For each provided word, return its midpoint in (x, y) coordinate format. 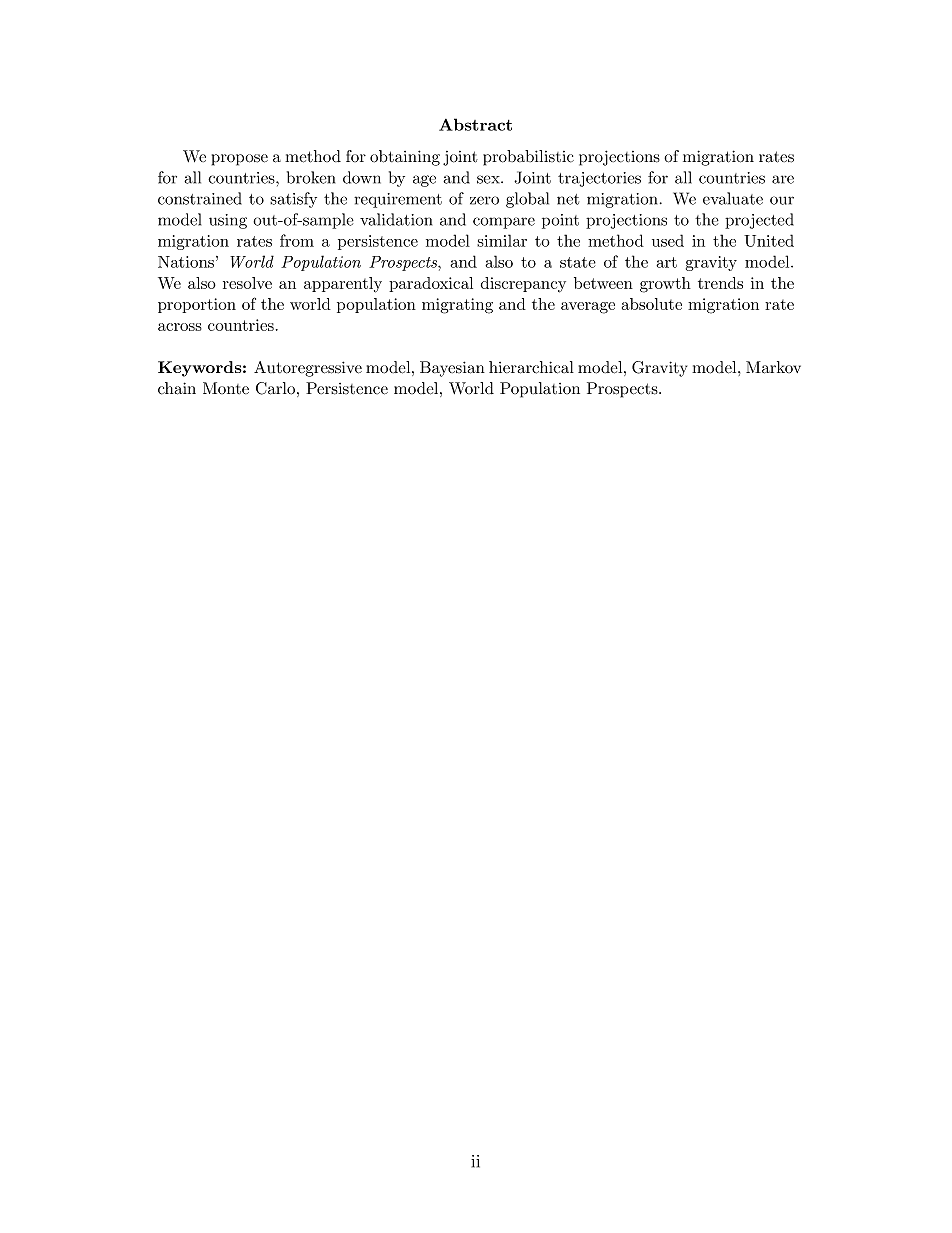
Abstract (475, 124)
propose (240, 160)
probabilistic (528, 158)
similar (502, 240)
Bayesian (452, 369)
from (297, 240)
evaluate (733, 198)
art (666, 262)
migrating (457, 306)
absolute (652, 304)
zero (484, 200)
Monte (226, 388)
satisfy (293, 200)
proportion (197, 305)
